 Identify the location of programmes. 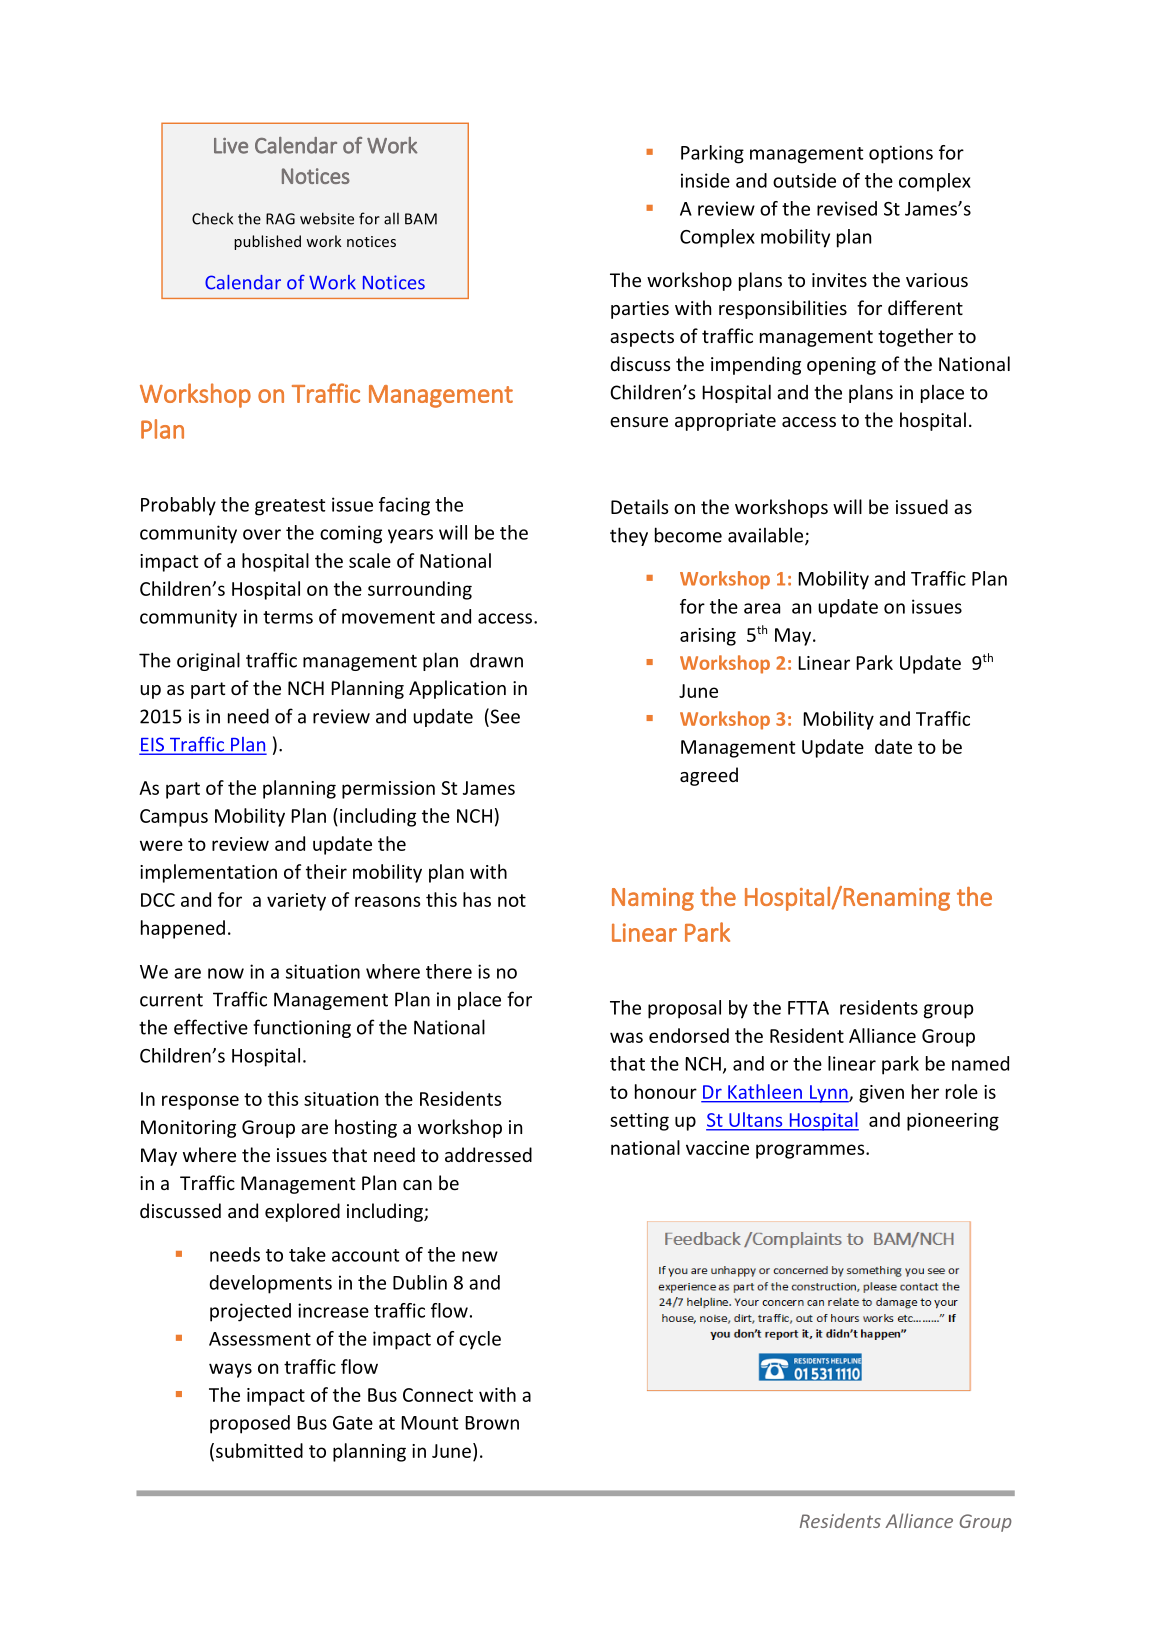
(811, 1151).
